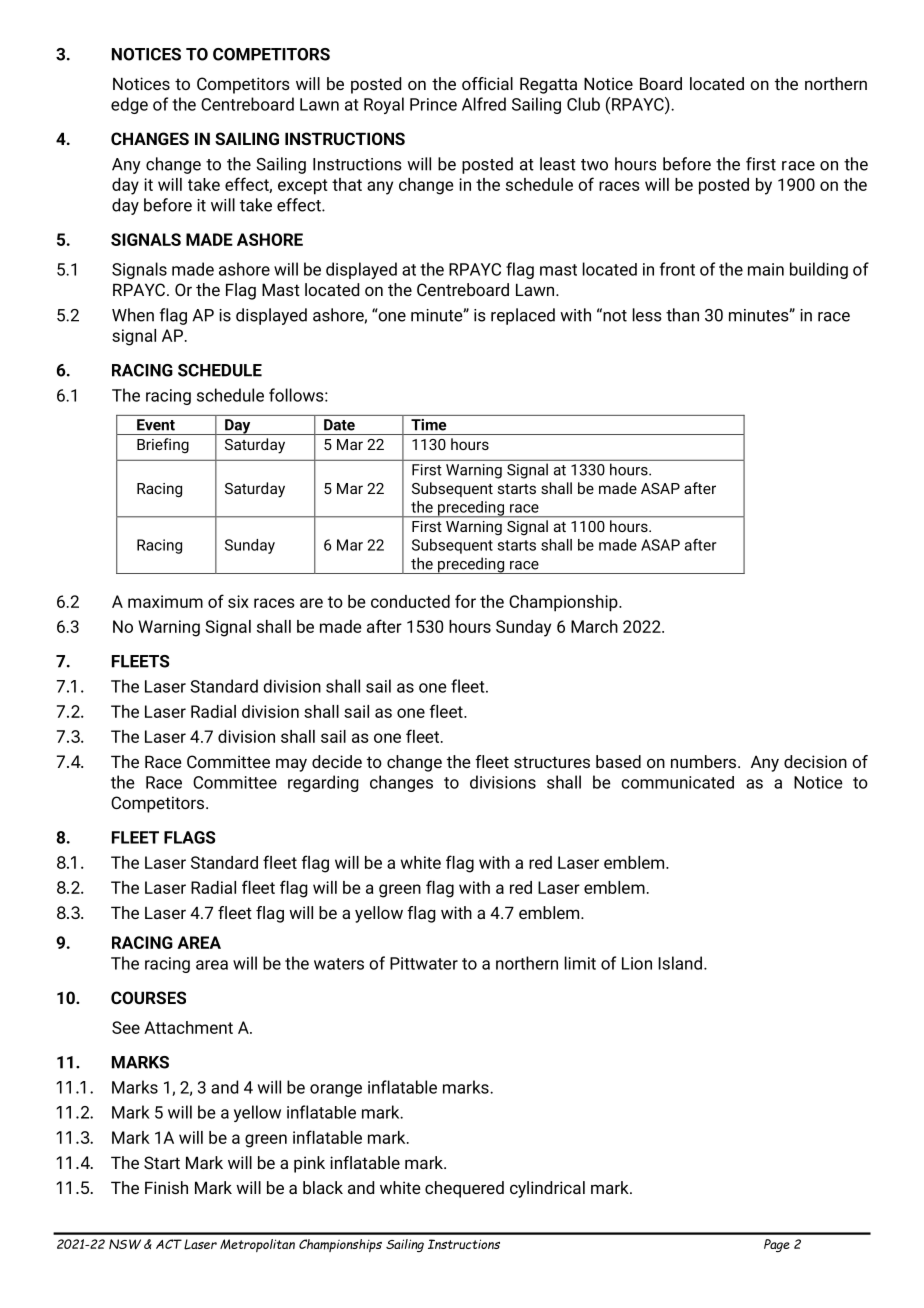 The width and height of the screenshot is (924, 1308). What do you see at coordinates (291, 765) in the screenshot?
I see `may` at bounding box center [291, 765].
